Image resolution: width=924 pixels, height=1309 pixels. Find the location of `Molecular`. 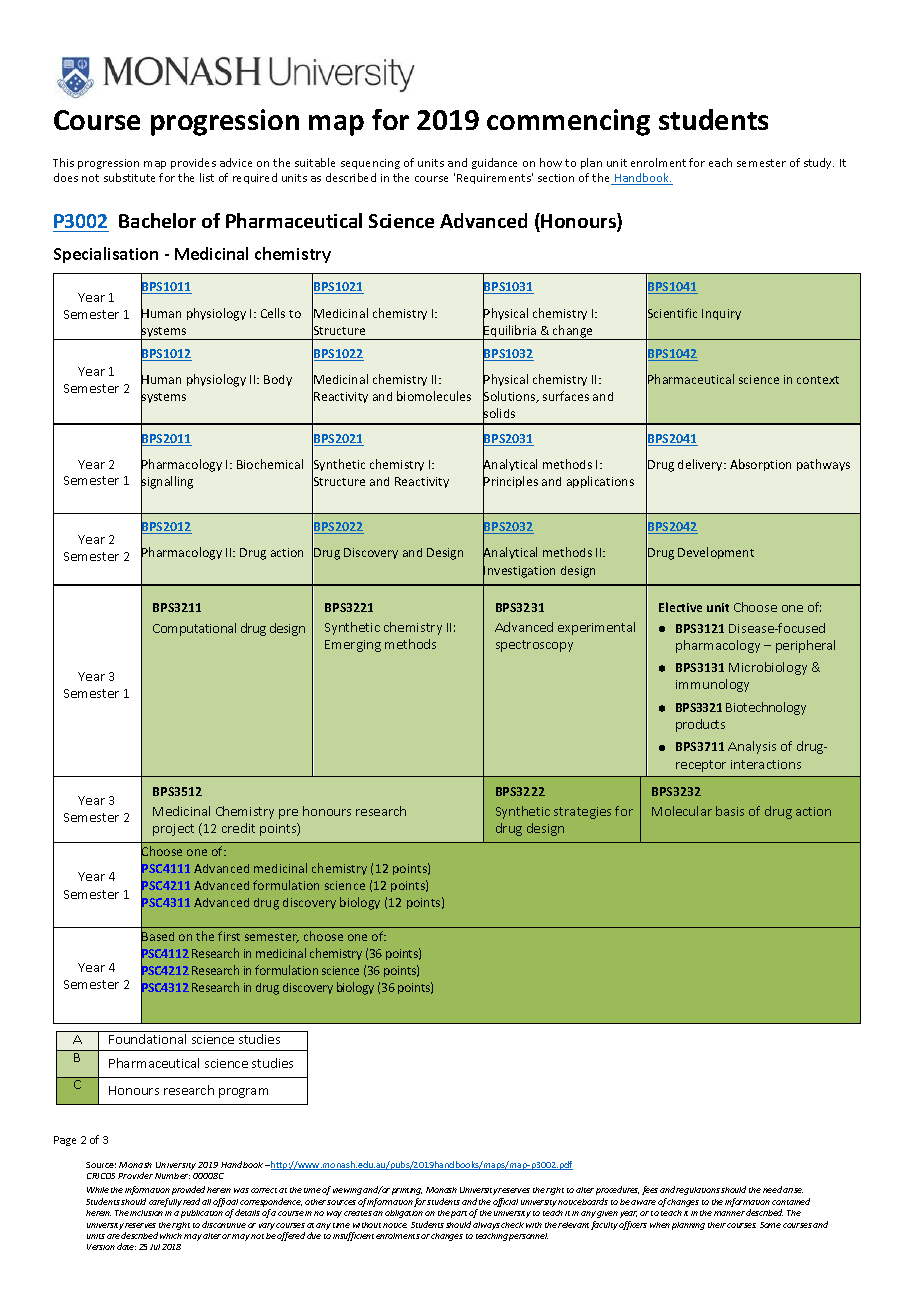

Molecular is located at coordinates (682, 811).
